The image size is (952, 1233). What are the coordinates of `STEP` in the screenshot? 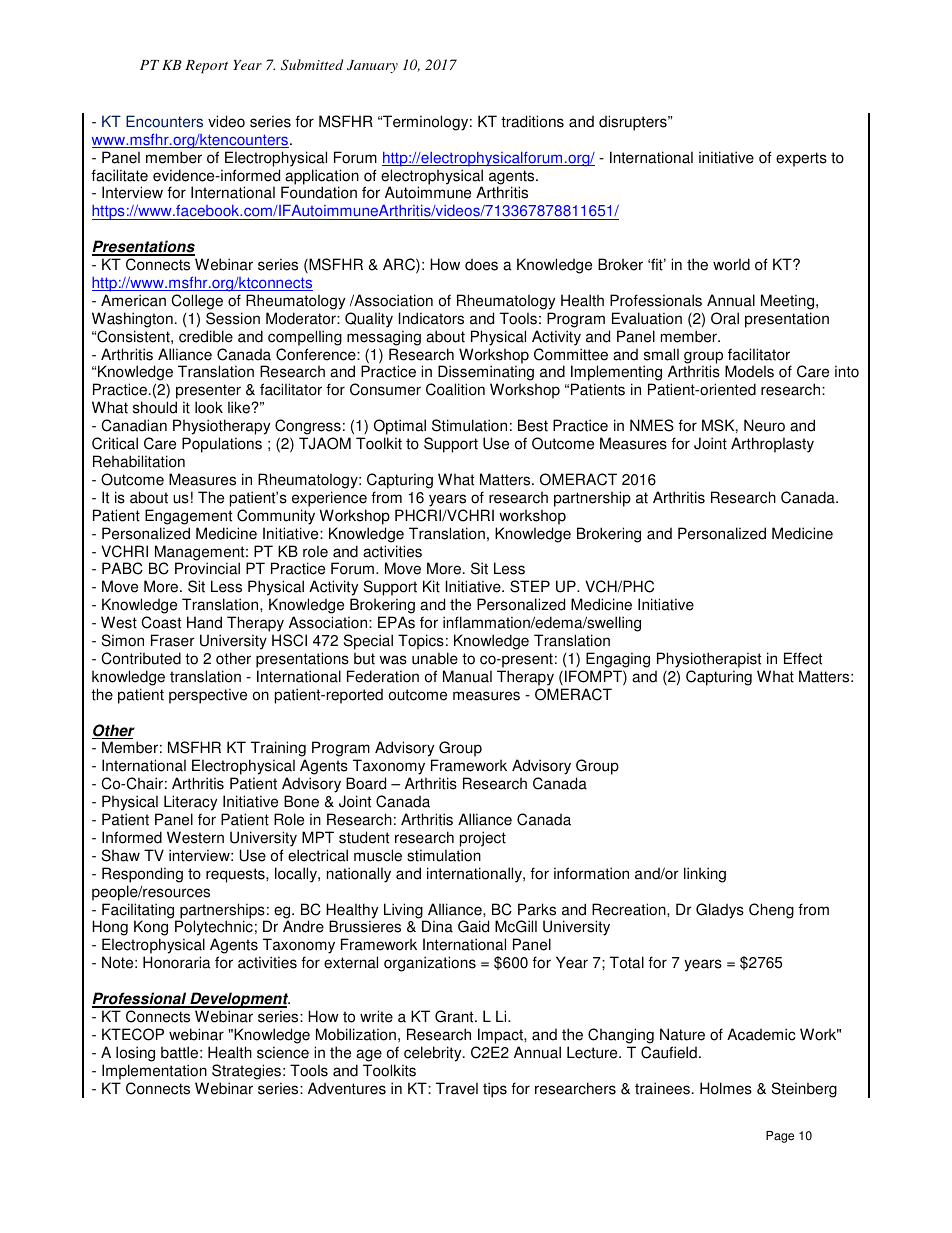 It's located at (530, 586).
